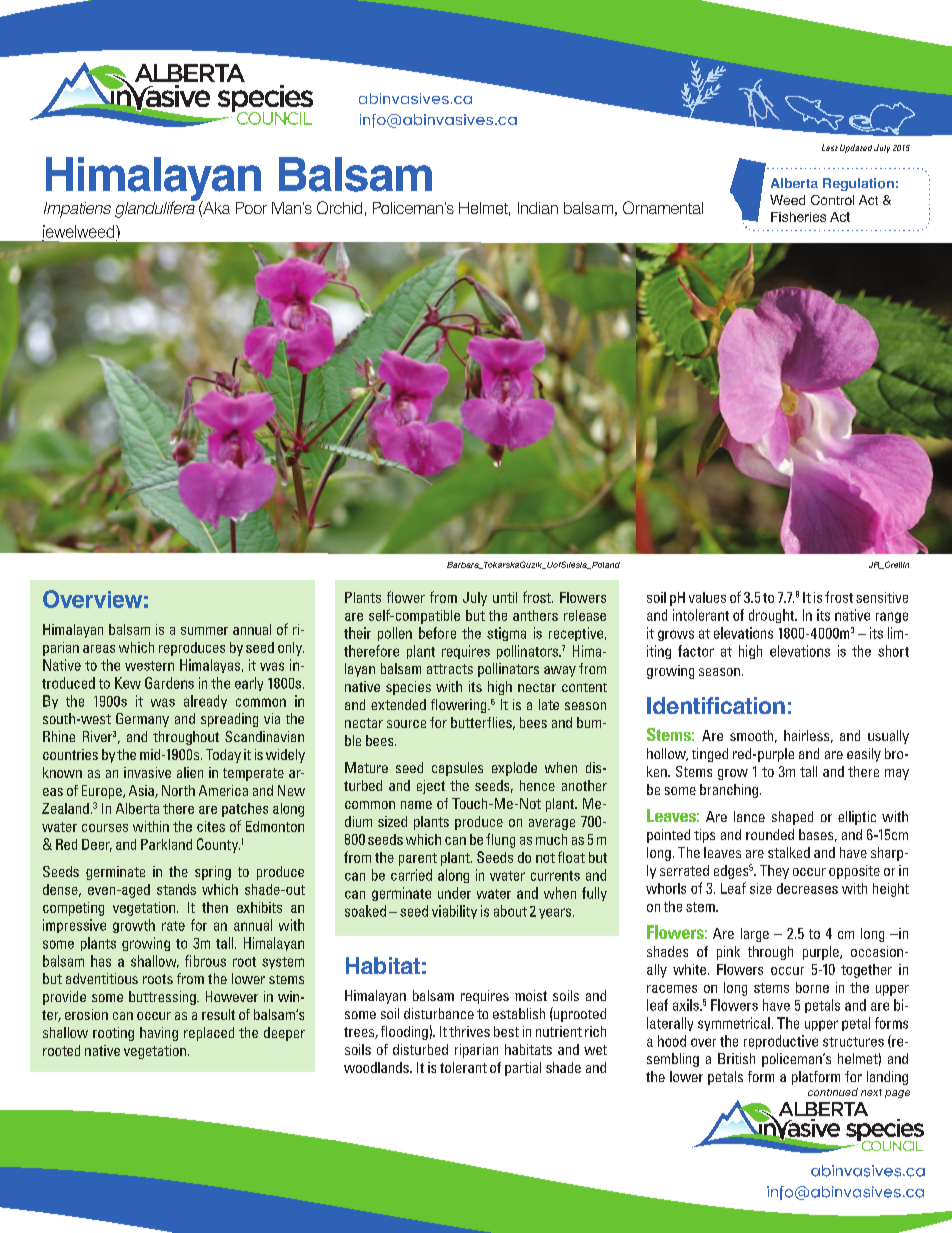 This document has height=1233, width=952. Describe the element at coordinates (454, 893) in the document. I see `under` at that location.
